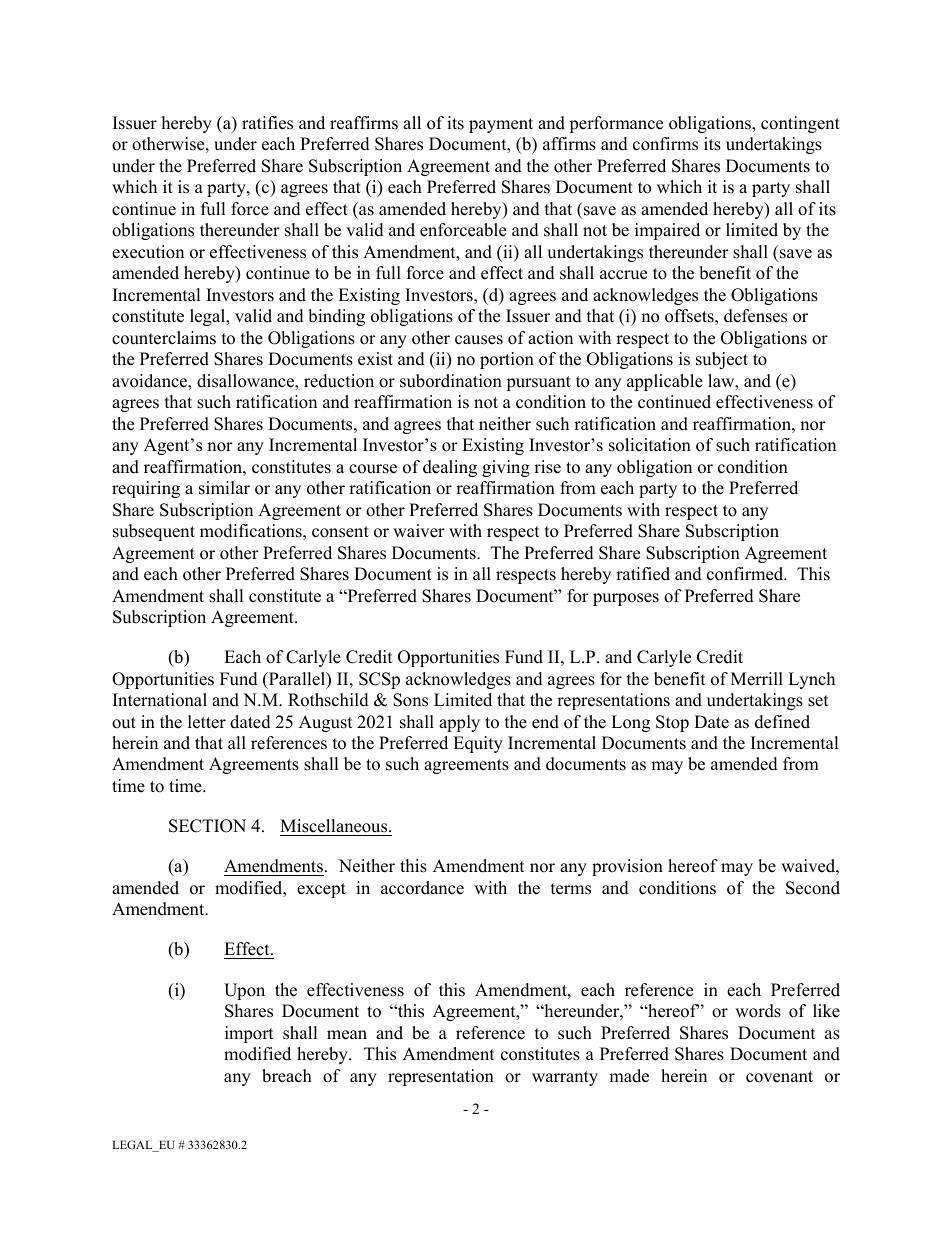  What do you see at coordinates (643, 574) in the page?
I see `ratified` at bounding box center [643, 574].
